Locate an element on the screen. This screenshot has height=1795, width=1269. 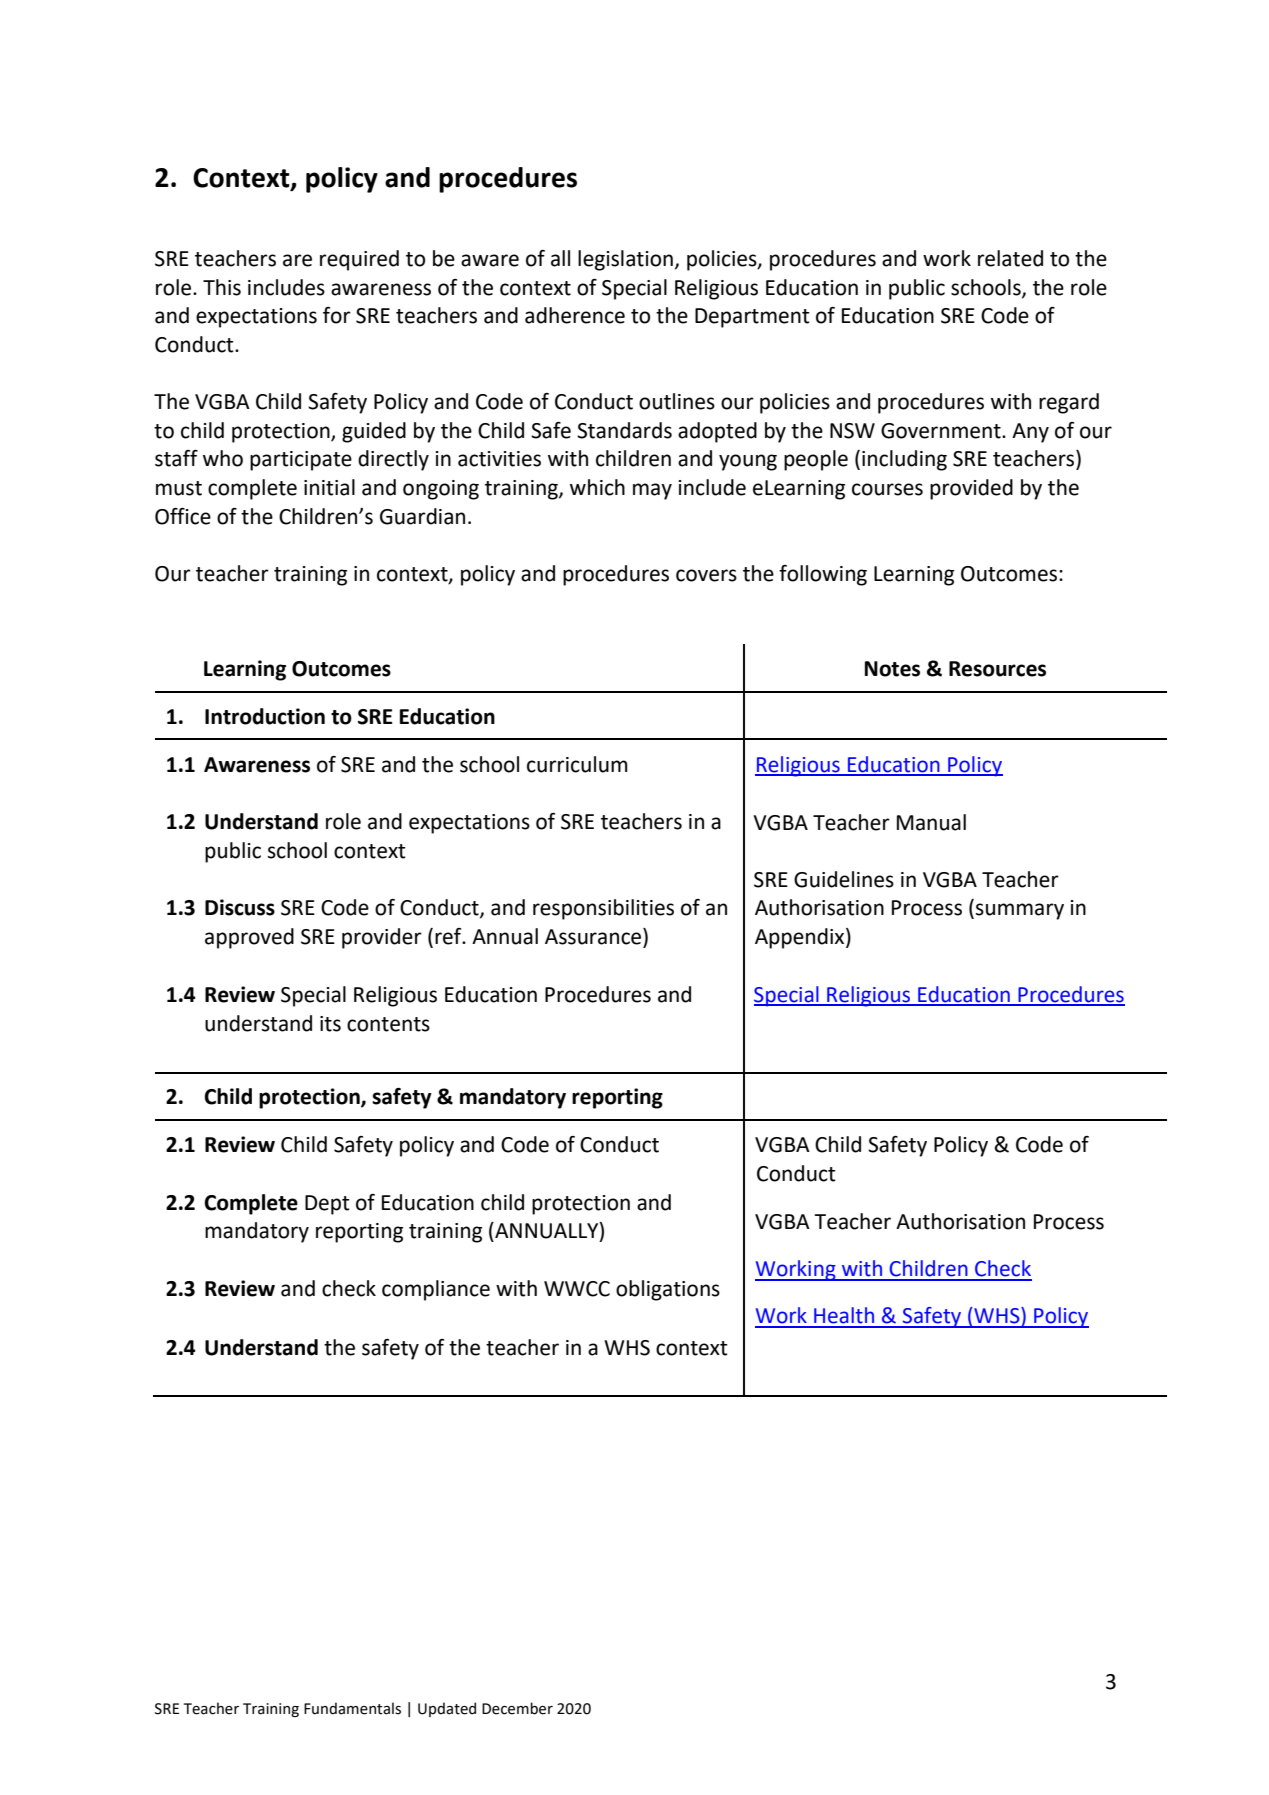
covers is located at coordinates (706, 575).
